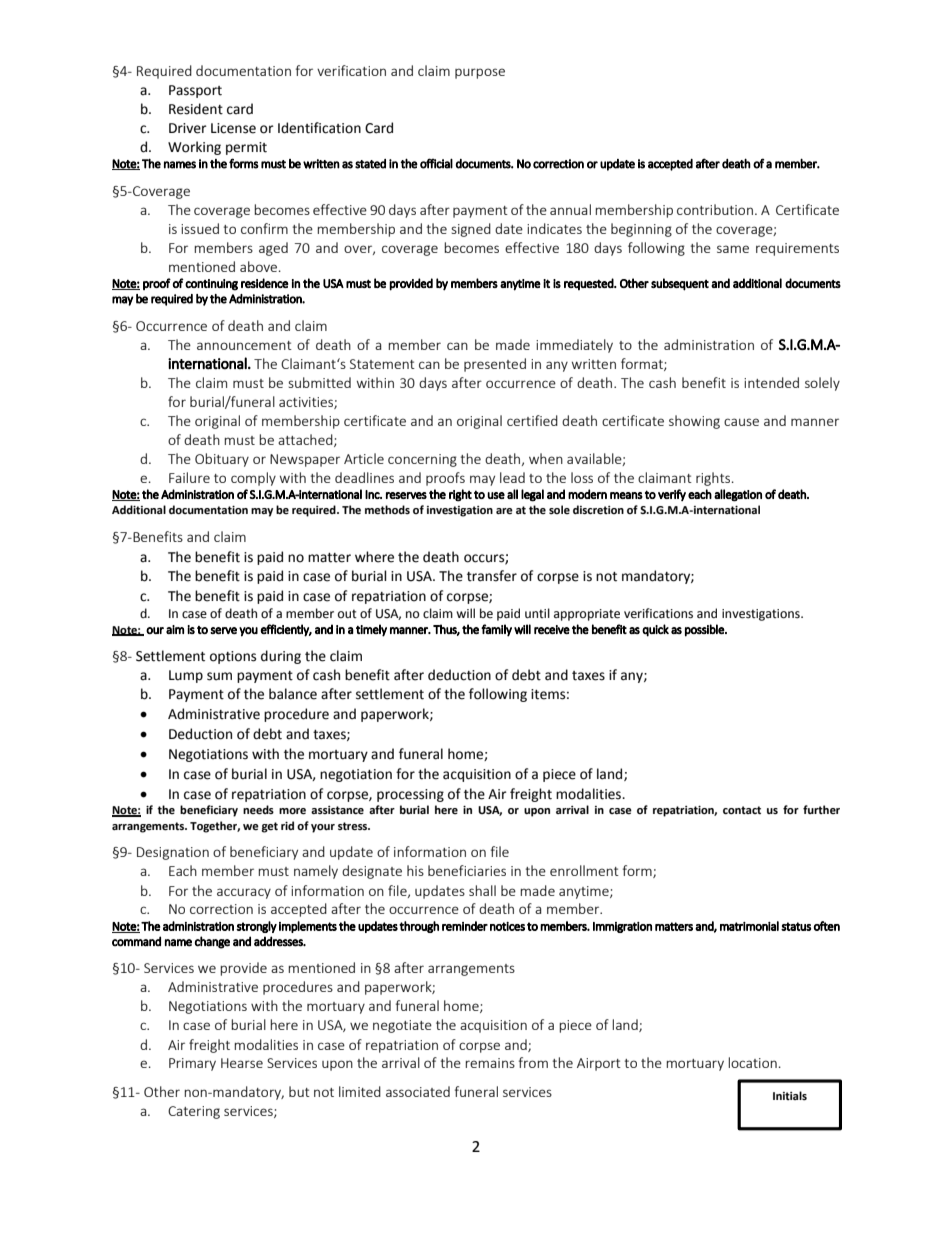  I want to click on Resident, so click(196, 109).
